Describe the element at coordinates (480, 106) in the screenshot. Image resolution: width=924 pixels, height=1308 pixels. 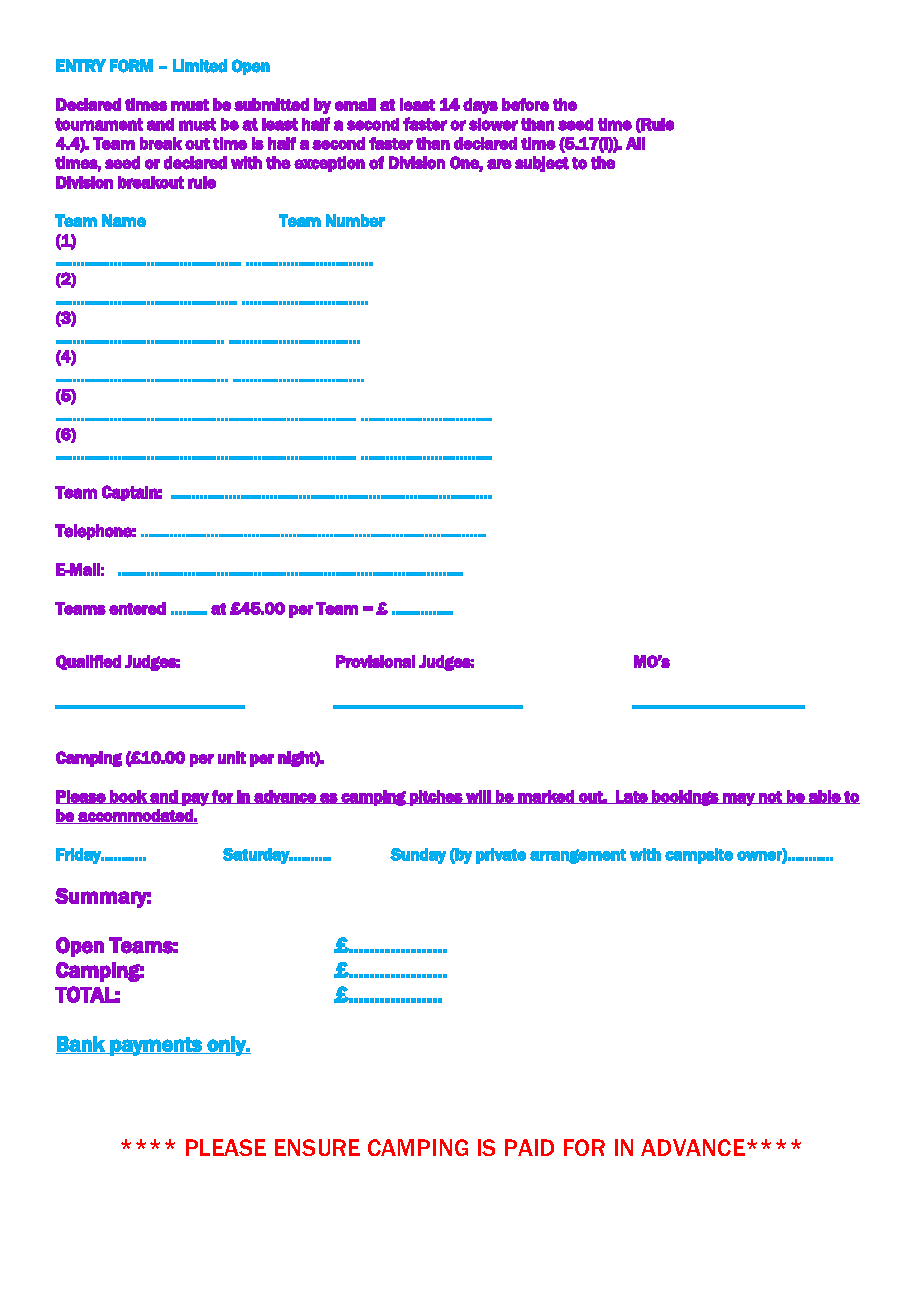
I see `days` at that location.
